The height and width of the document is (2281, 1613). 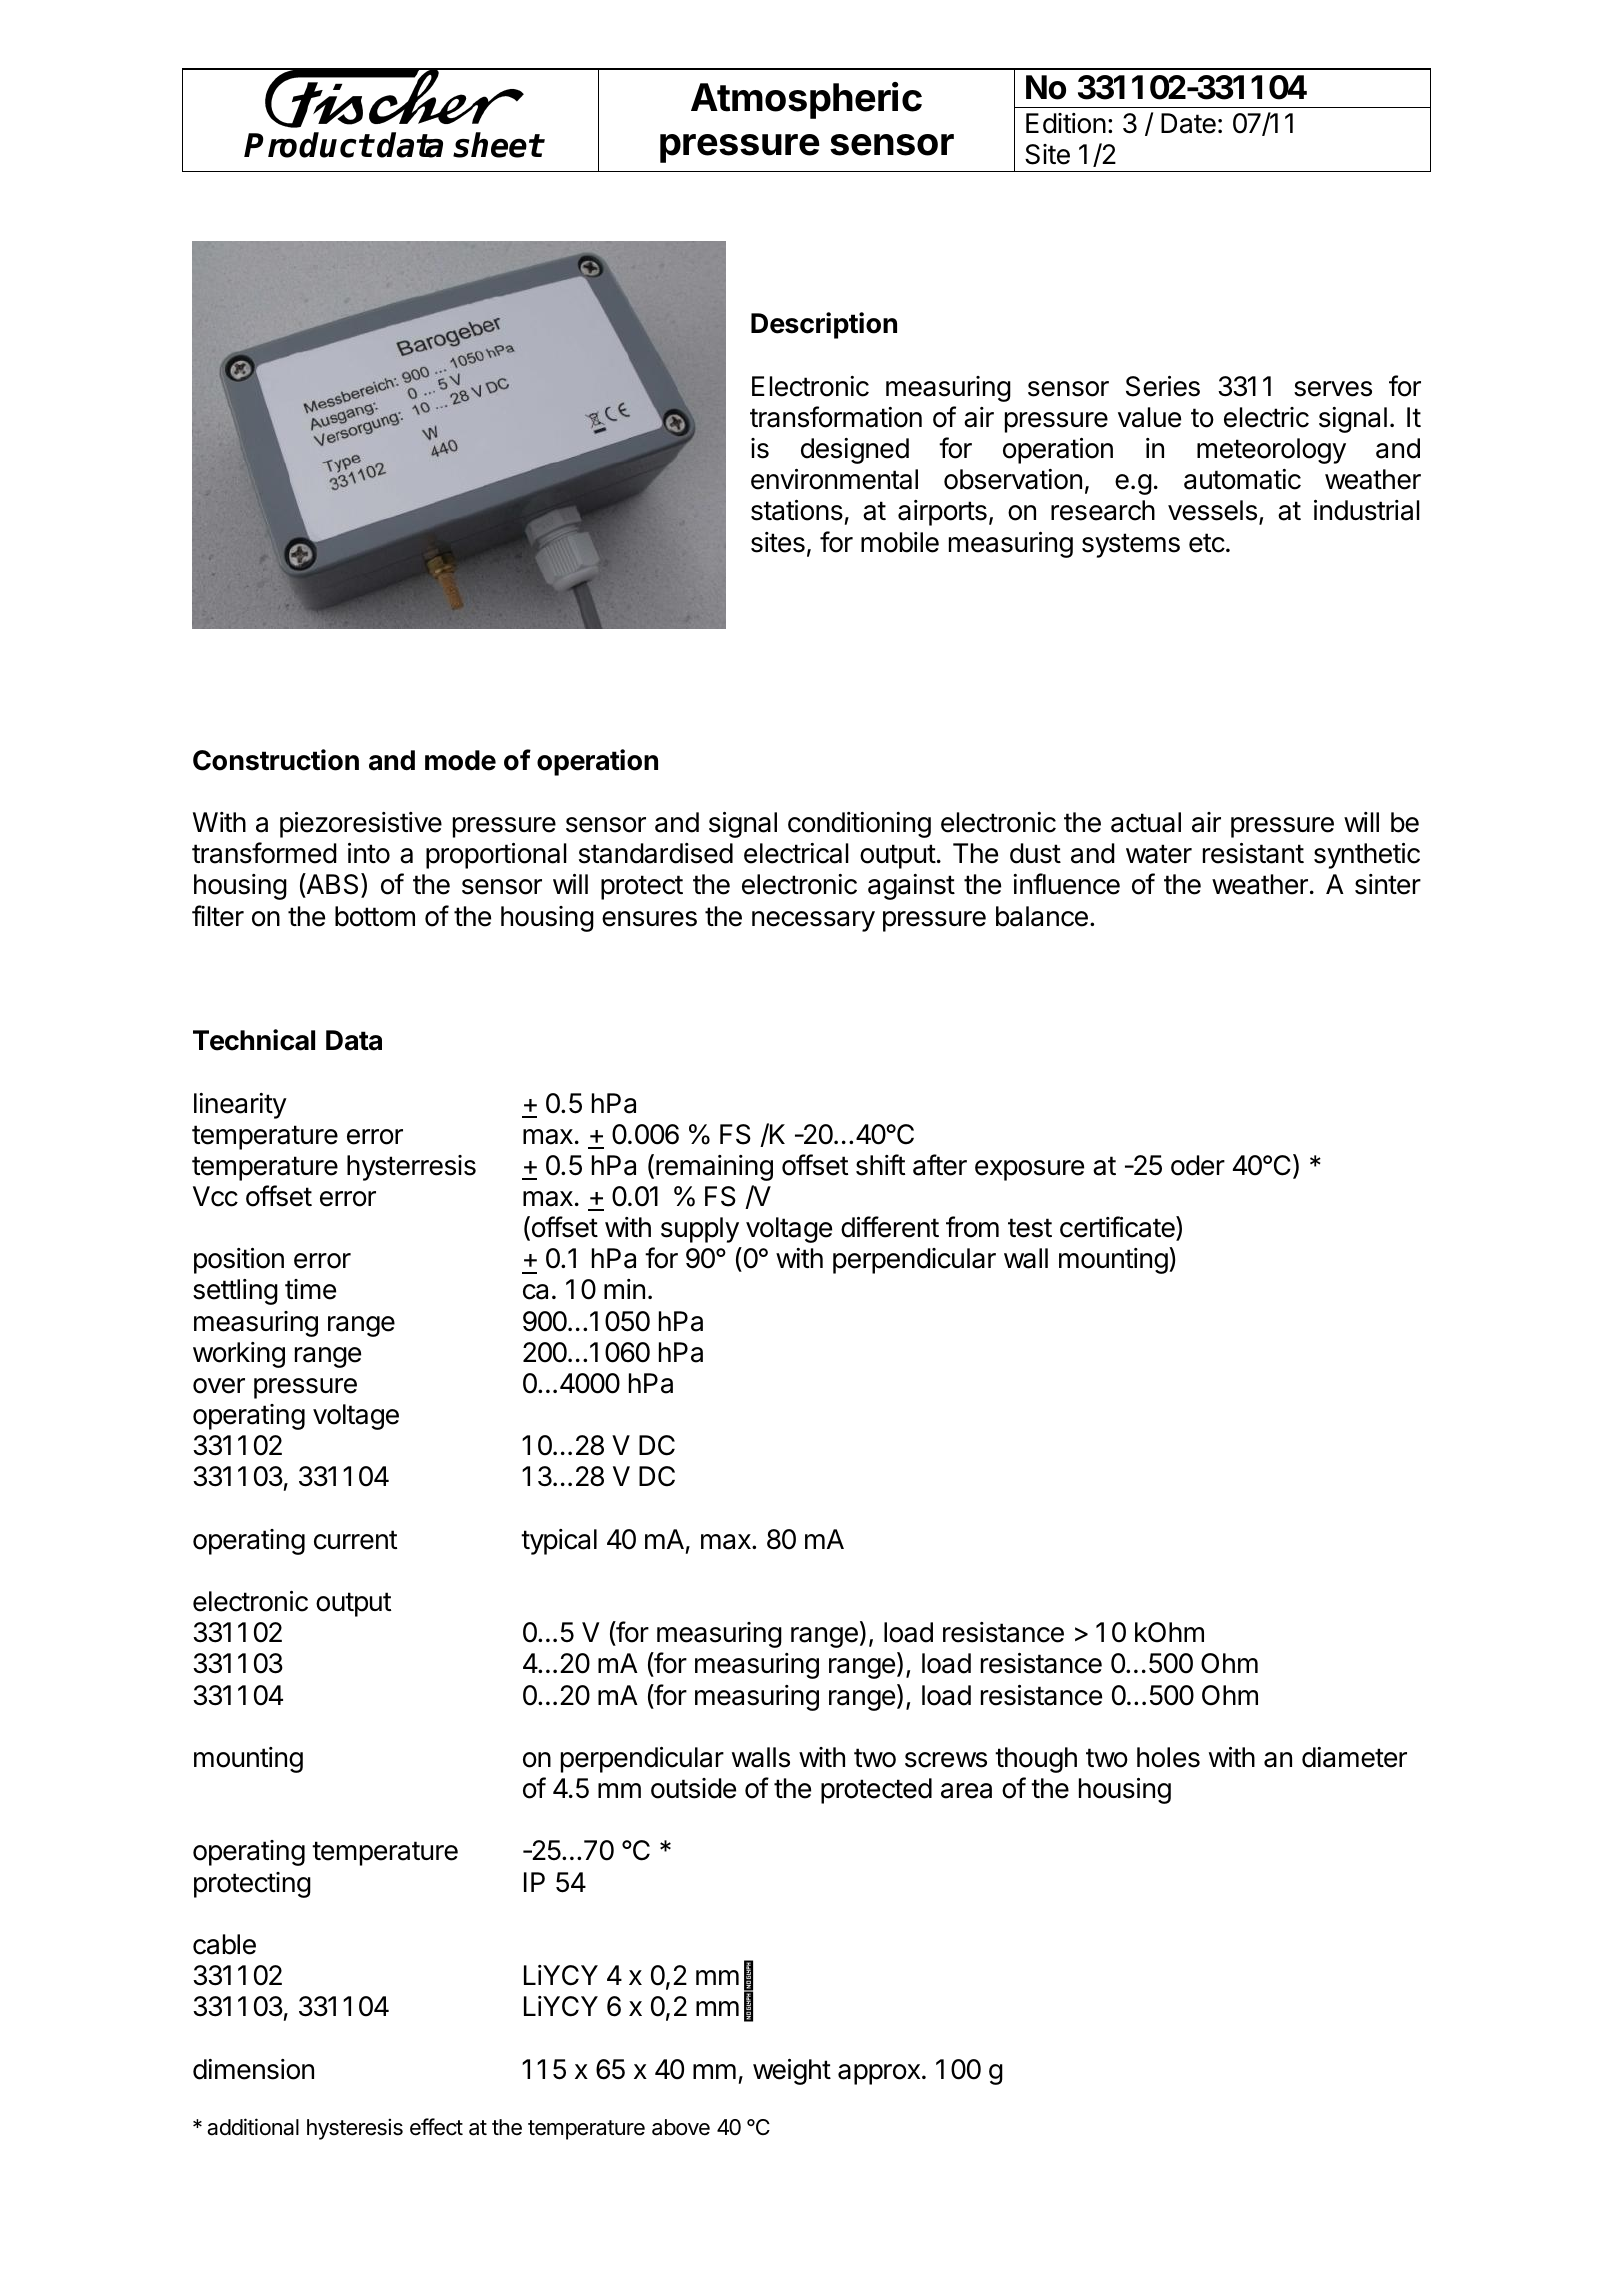 I want to click on linearity, so click(x=240, y=1106).
